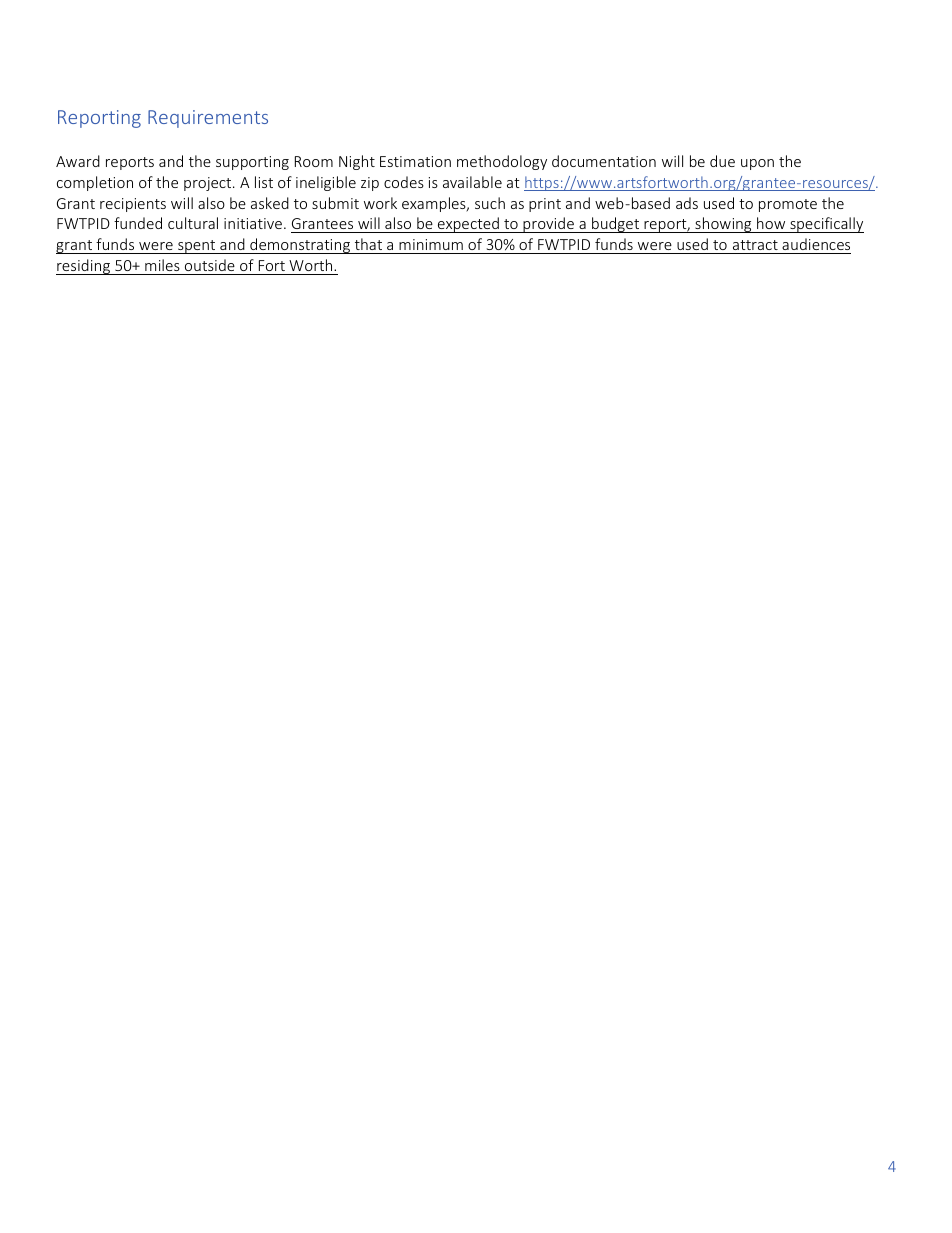  I want to click on Estimation, so click(415, 161).
